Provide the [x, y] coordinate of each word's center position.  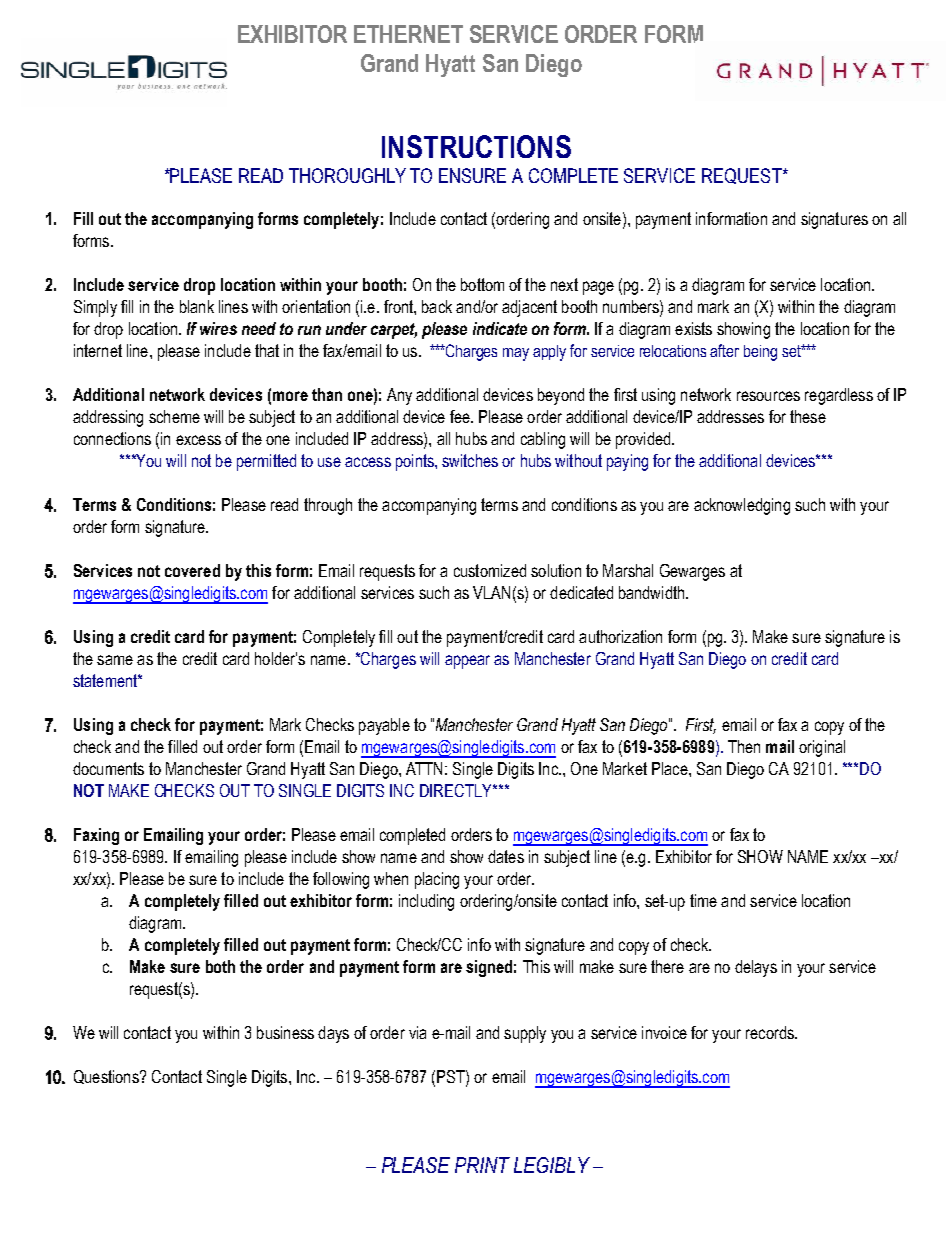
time [703, 900]
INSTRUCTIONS [476, 146]
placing [437, 880]
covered [192, 570]
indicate [500, 328]
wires [218, 328]
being [760, 353]
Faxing [96, 836]
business [285, 1032]
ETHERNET [408, 34]
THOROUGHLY [347, 175]
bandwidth [653, 592]
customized [490, 570]
